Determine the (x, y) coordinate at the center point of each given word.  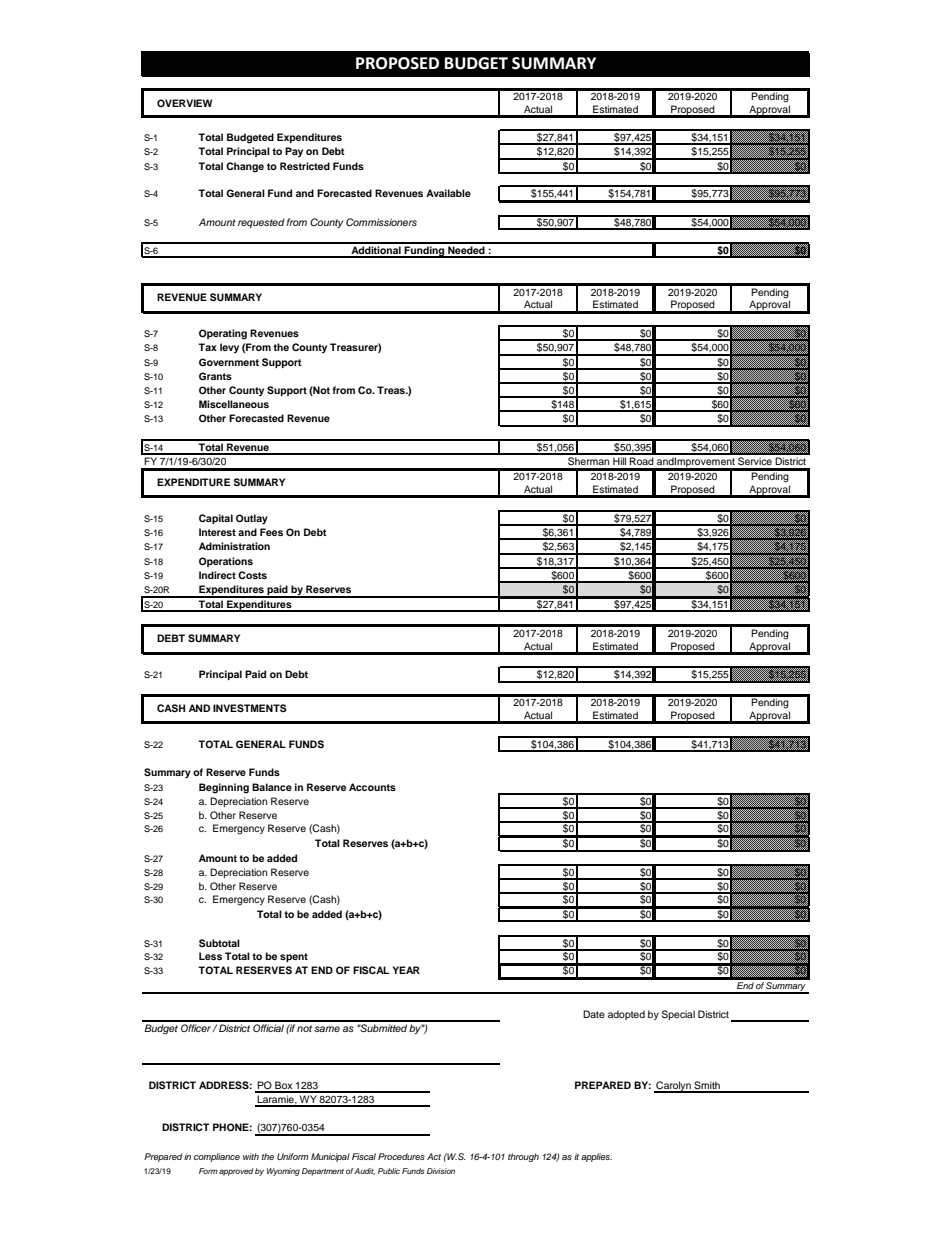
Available (448, 193)
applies (596, 1157)
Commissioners (381, 222)
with (251, 1156)
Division (441, 1171)
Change (245, 167)
